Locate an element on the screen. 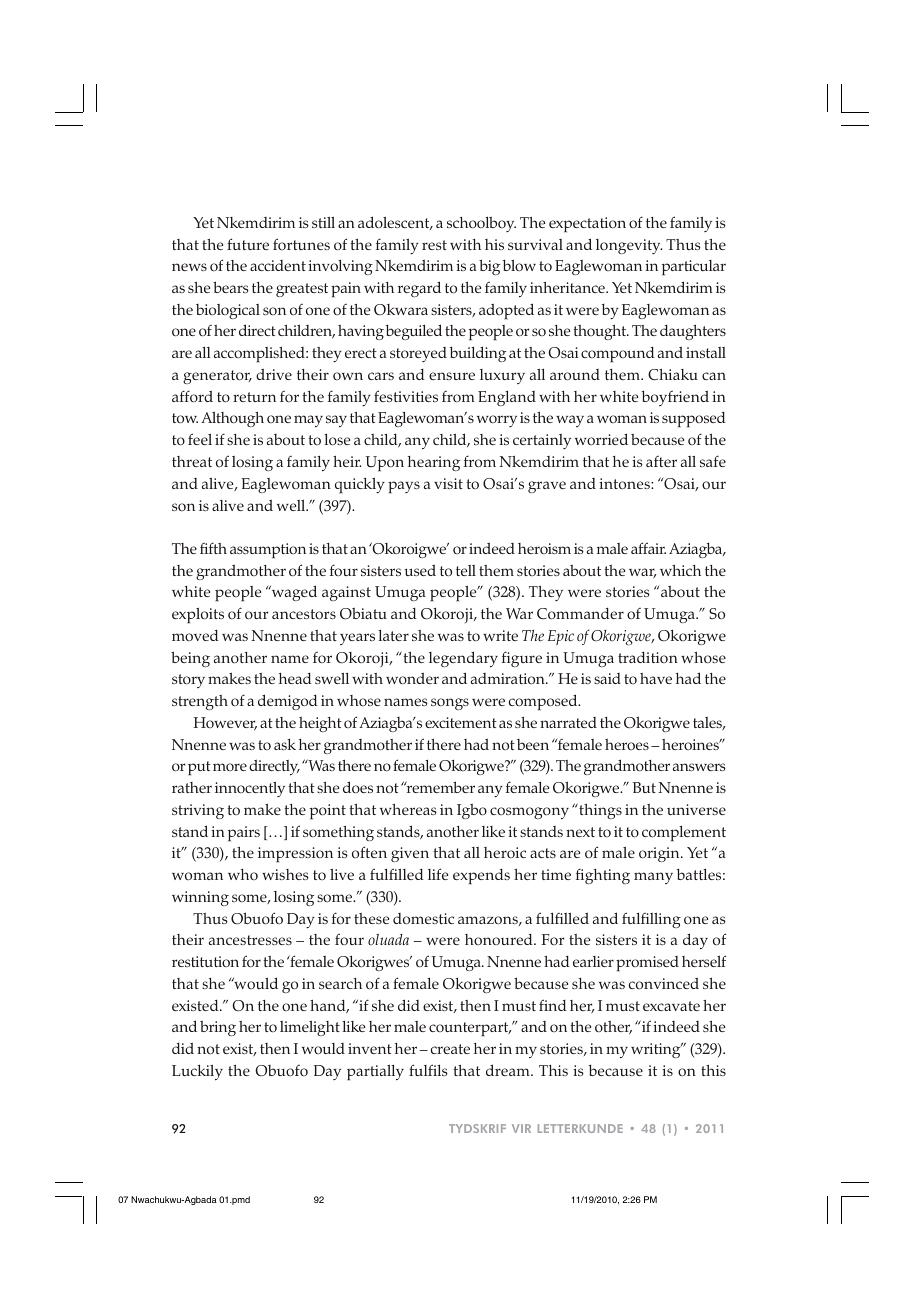 The width and height of the screenshot is (924, 1308). longevity is located at coordinates (629, 246).
